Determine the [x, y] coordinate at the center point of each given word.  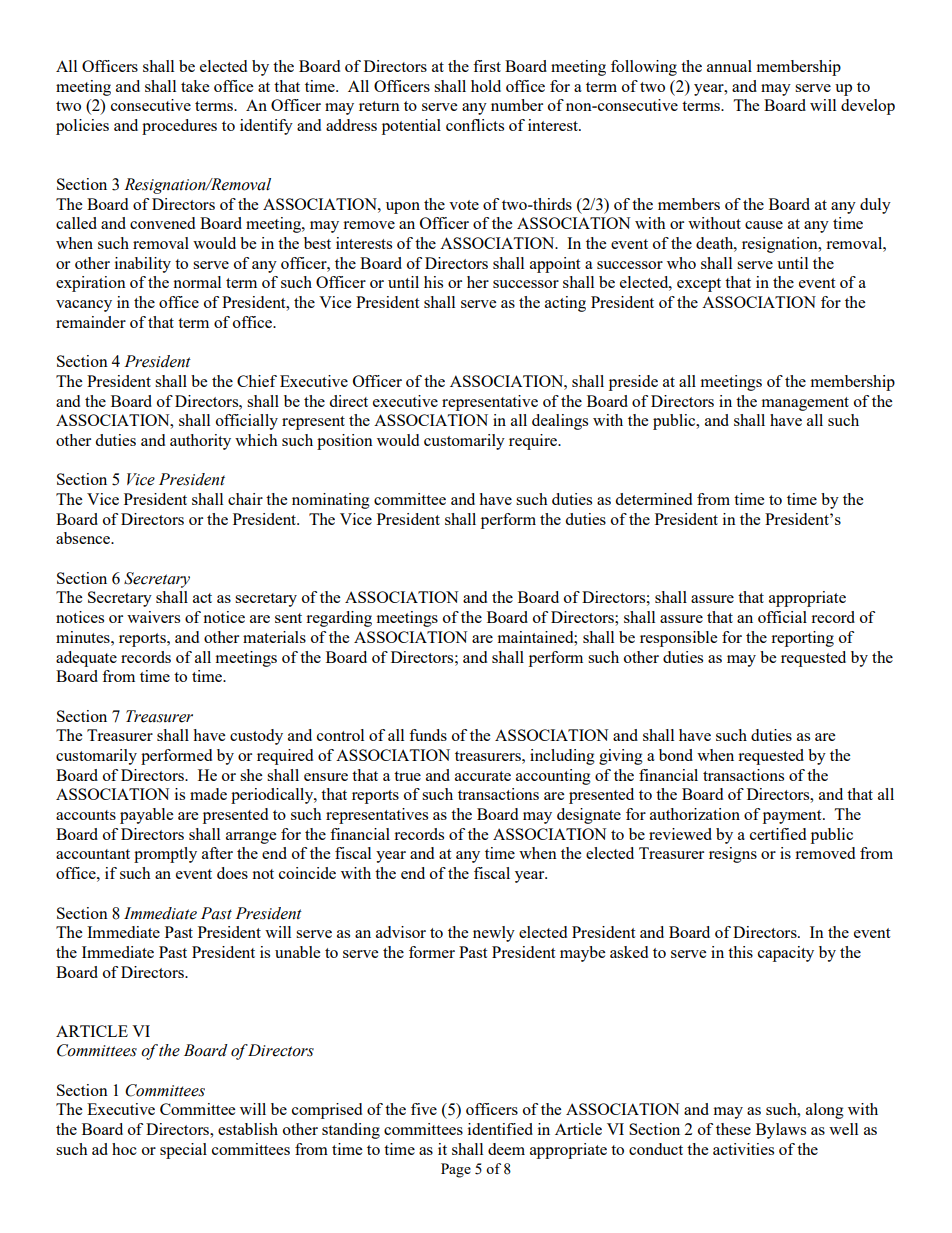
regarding [339, 619]
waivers [153, 617]
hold [486, 86]
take [195, 86]
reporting [802, 639]
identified [500, 1129]
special [183, 1151]
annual [729, 66]
